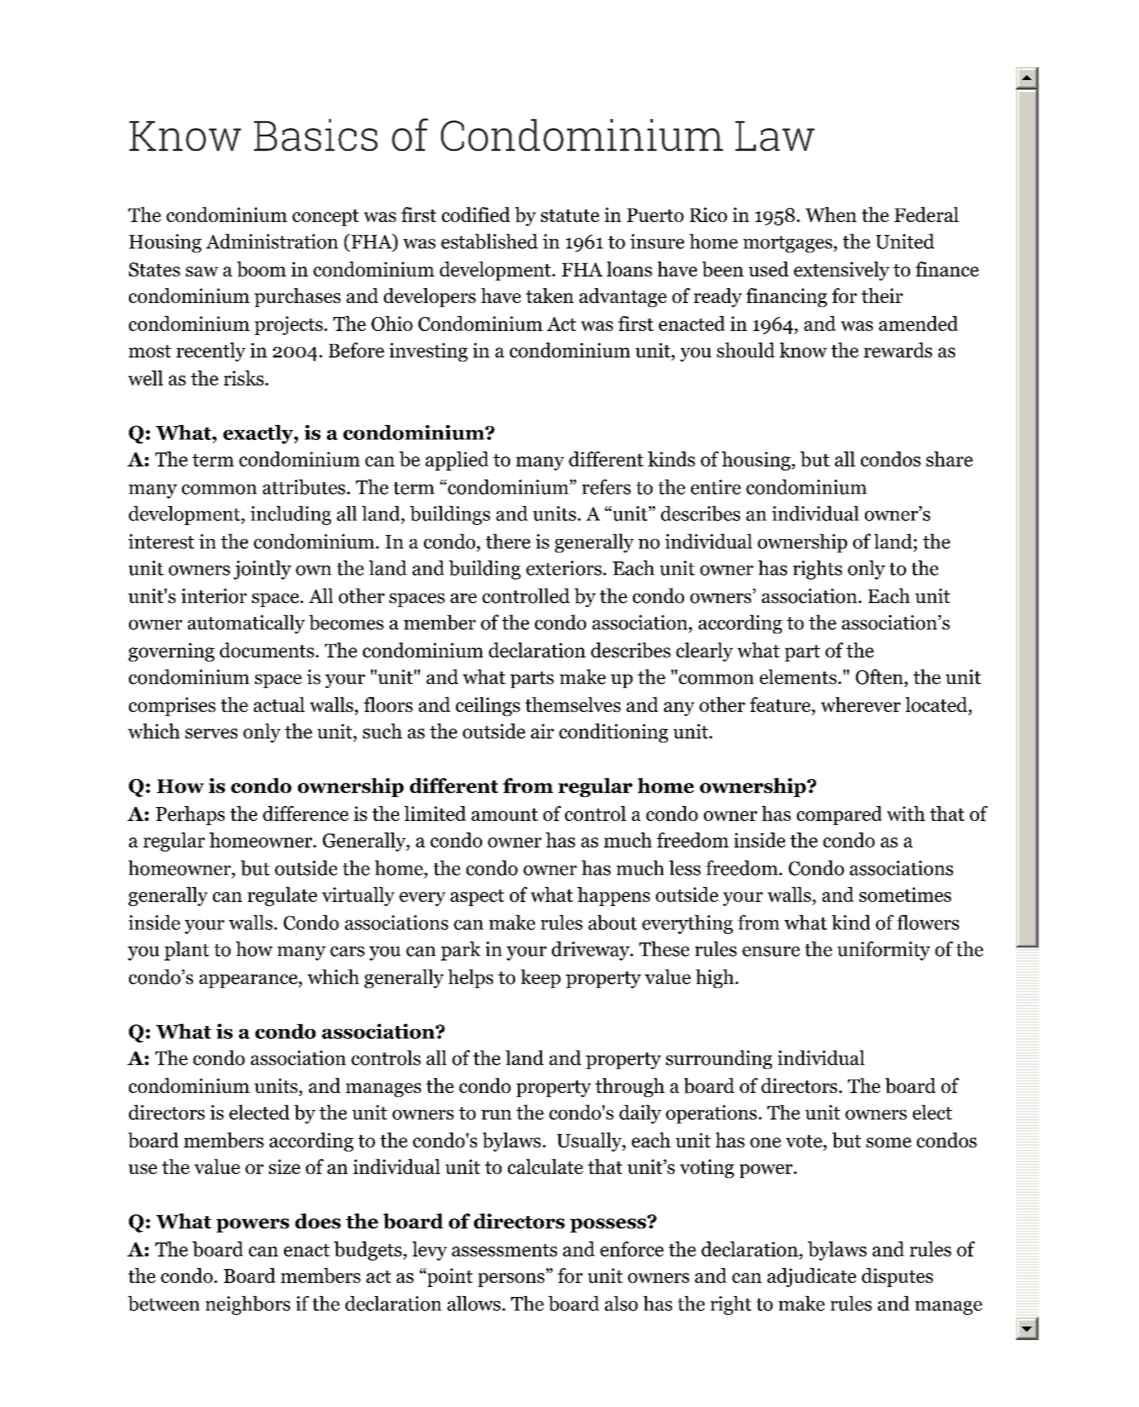  Describe the element at coordinates (272, 241) in the screenshot. I see `Administration` at that location.
